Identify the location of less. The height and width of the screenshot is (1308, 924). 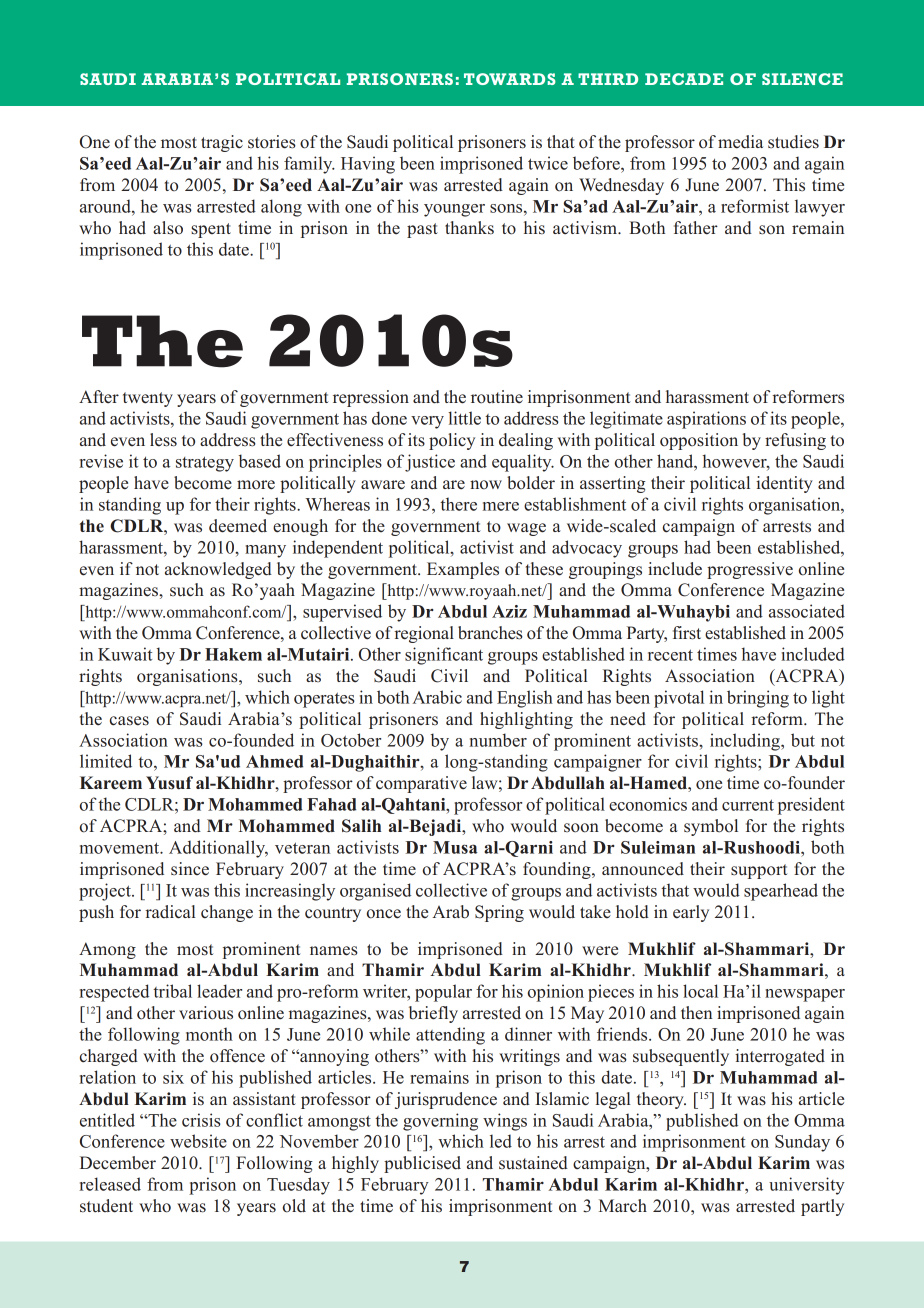
(163, 440).
